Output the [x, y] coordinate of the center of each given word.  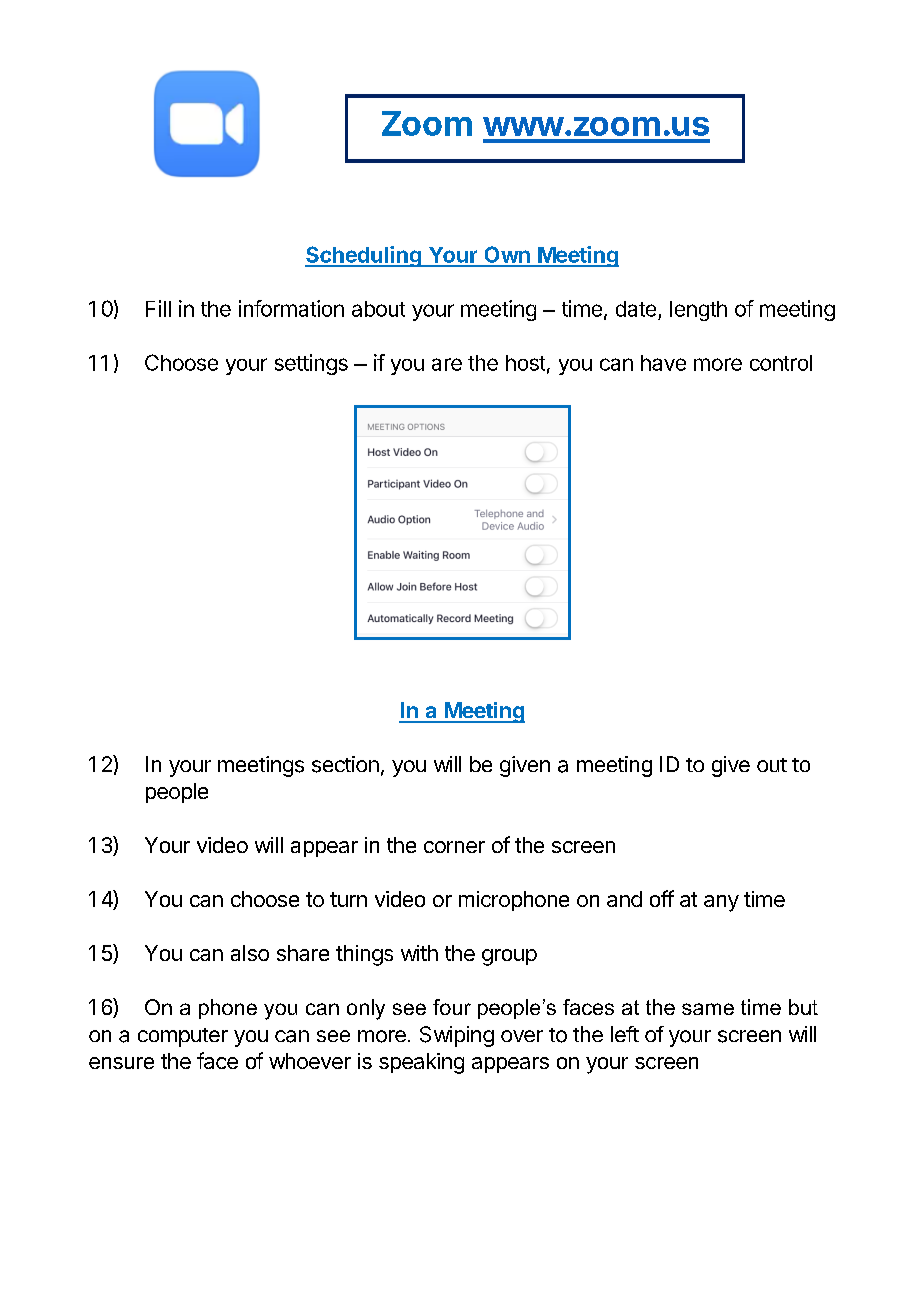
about [378, 309]
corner [454, 847]
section [345, 764]
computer [183, 1037]
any [721, 903]
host [525, 363]
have [663, 363]
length [698, 311]
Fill [158, 308]
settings [311, 364]
